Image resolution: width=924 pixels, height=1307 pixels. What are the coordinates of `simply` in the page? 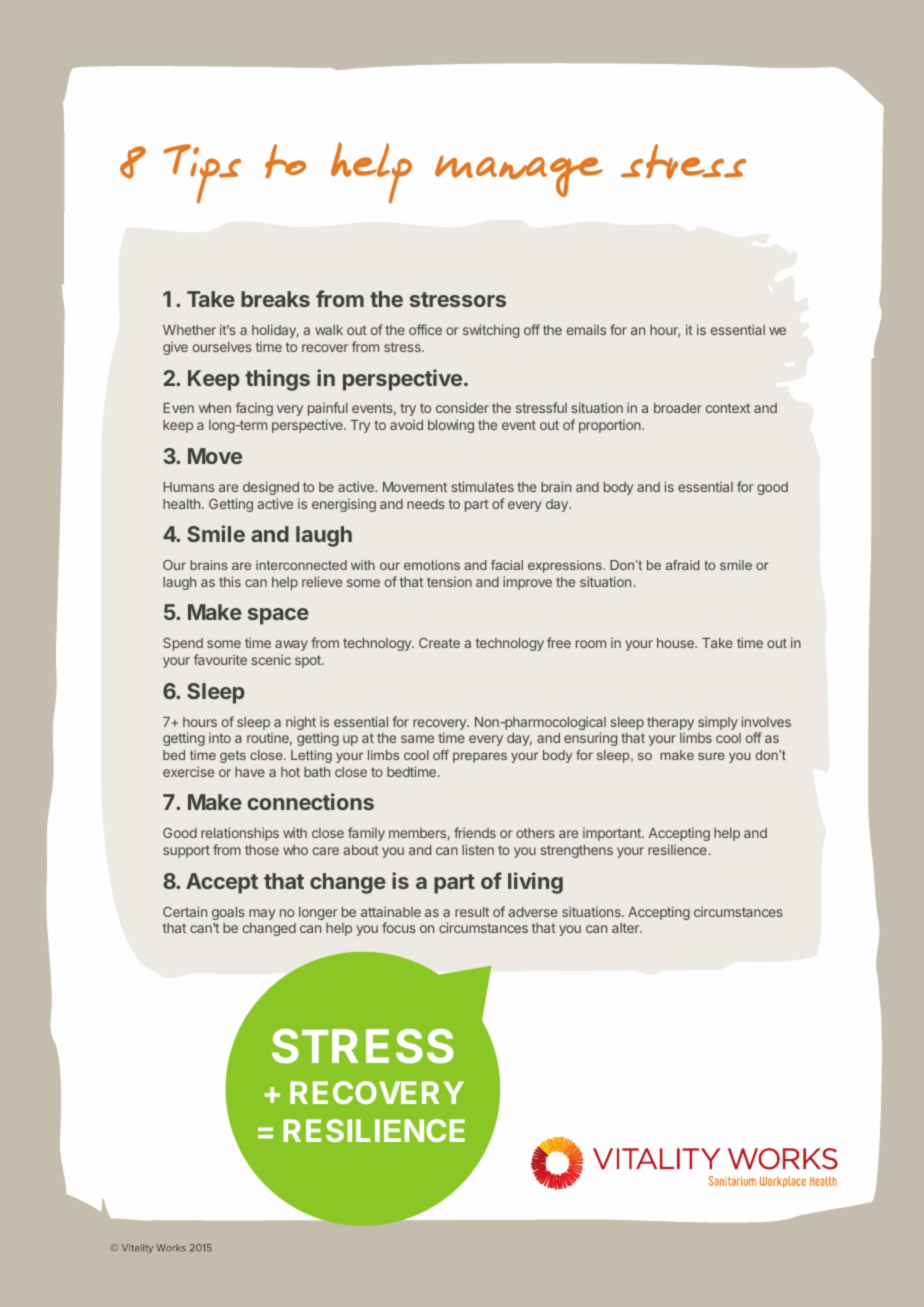 It's located at (718, 723).
